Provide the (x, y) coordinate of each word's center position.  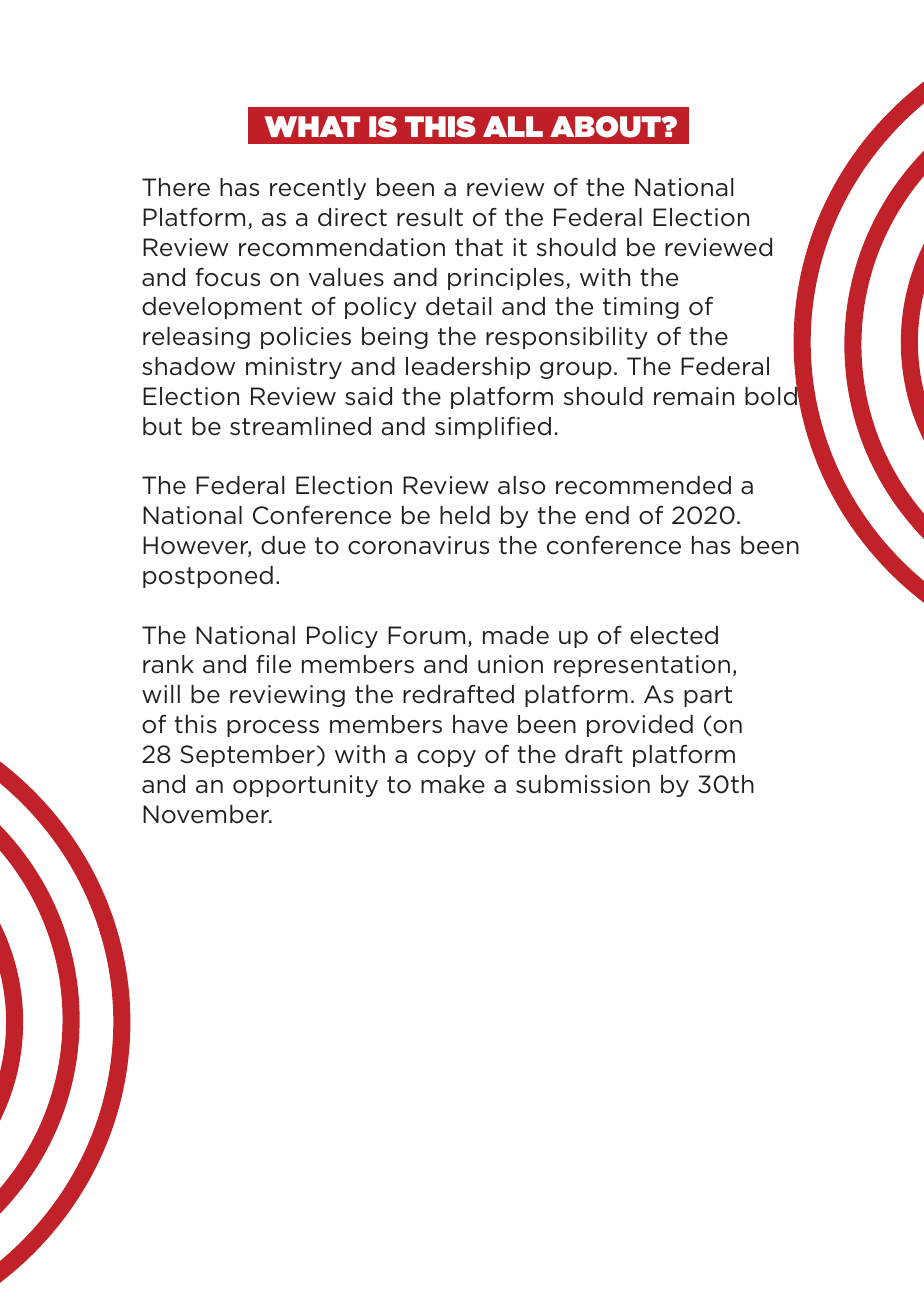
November (207, 814)
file (273, 664)
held (465, 515)
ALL (513, 126)
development (222, 308)
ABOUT (606, 127)
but (162, 426)
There (176, 187)
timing (641, 308)
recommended (643, 485)
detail (458, 306)
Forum (426, 635)
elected (674, 635)
